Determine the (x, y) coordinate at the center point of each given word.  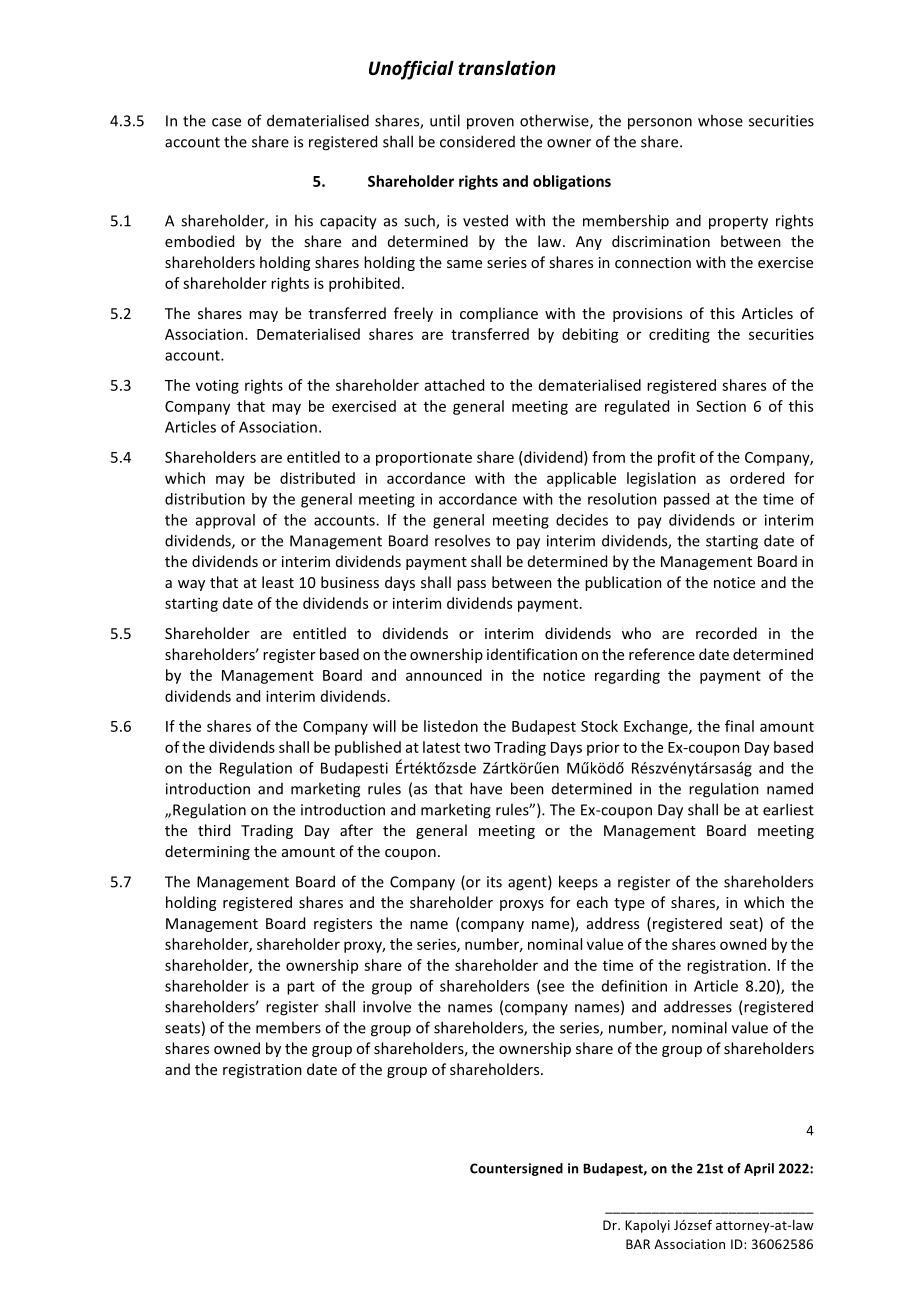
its (494, 882)
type (629, 904)
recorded (726, 633)
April (759, 1169)
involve (387, 1006)
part (301, 988)
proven (490, 124)
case (226, 122)
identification (532, 654)
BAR (638, 1244)
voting (217, 387)
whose (720, 120)
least (278, 582)
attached (454, 385)
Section (721, 406)
